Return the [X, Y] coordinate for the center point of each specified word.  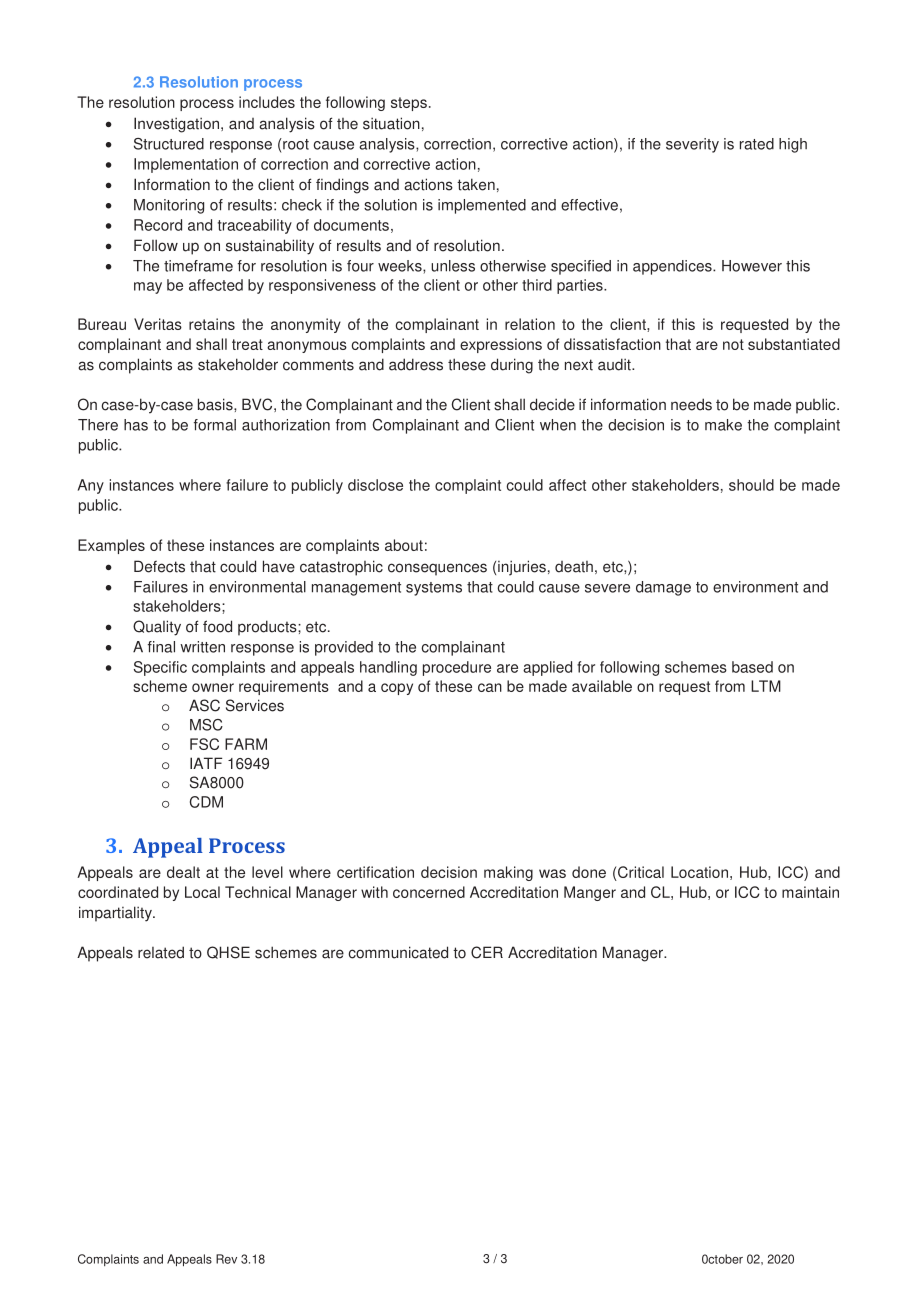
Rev [226, 1259]
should [751, 485]
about [404, 545]
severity [692, 145]
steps [409, 104]
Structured [169, 144]
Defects [159, 566]
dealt [183, 872]
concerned [429, 892]
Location [699, 872]
